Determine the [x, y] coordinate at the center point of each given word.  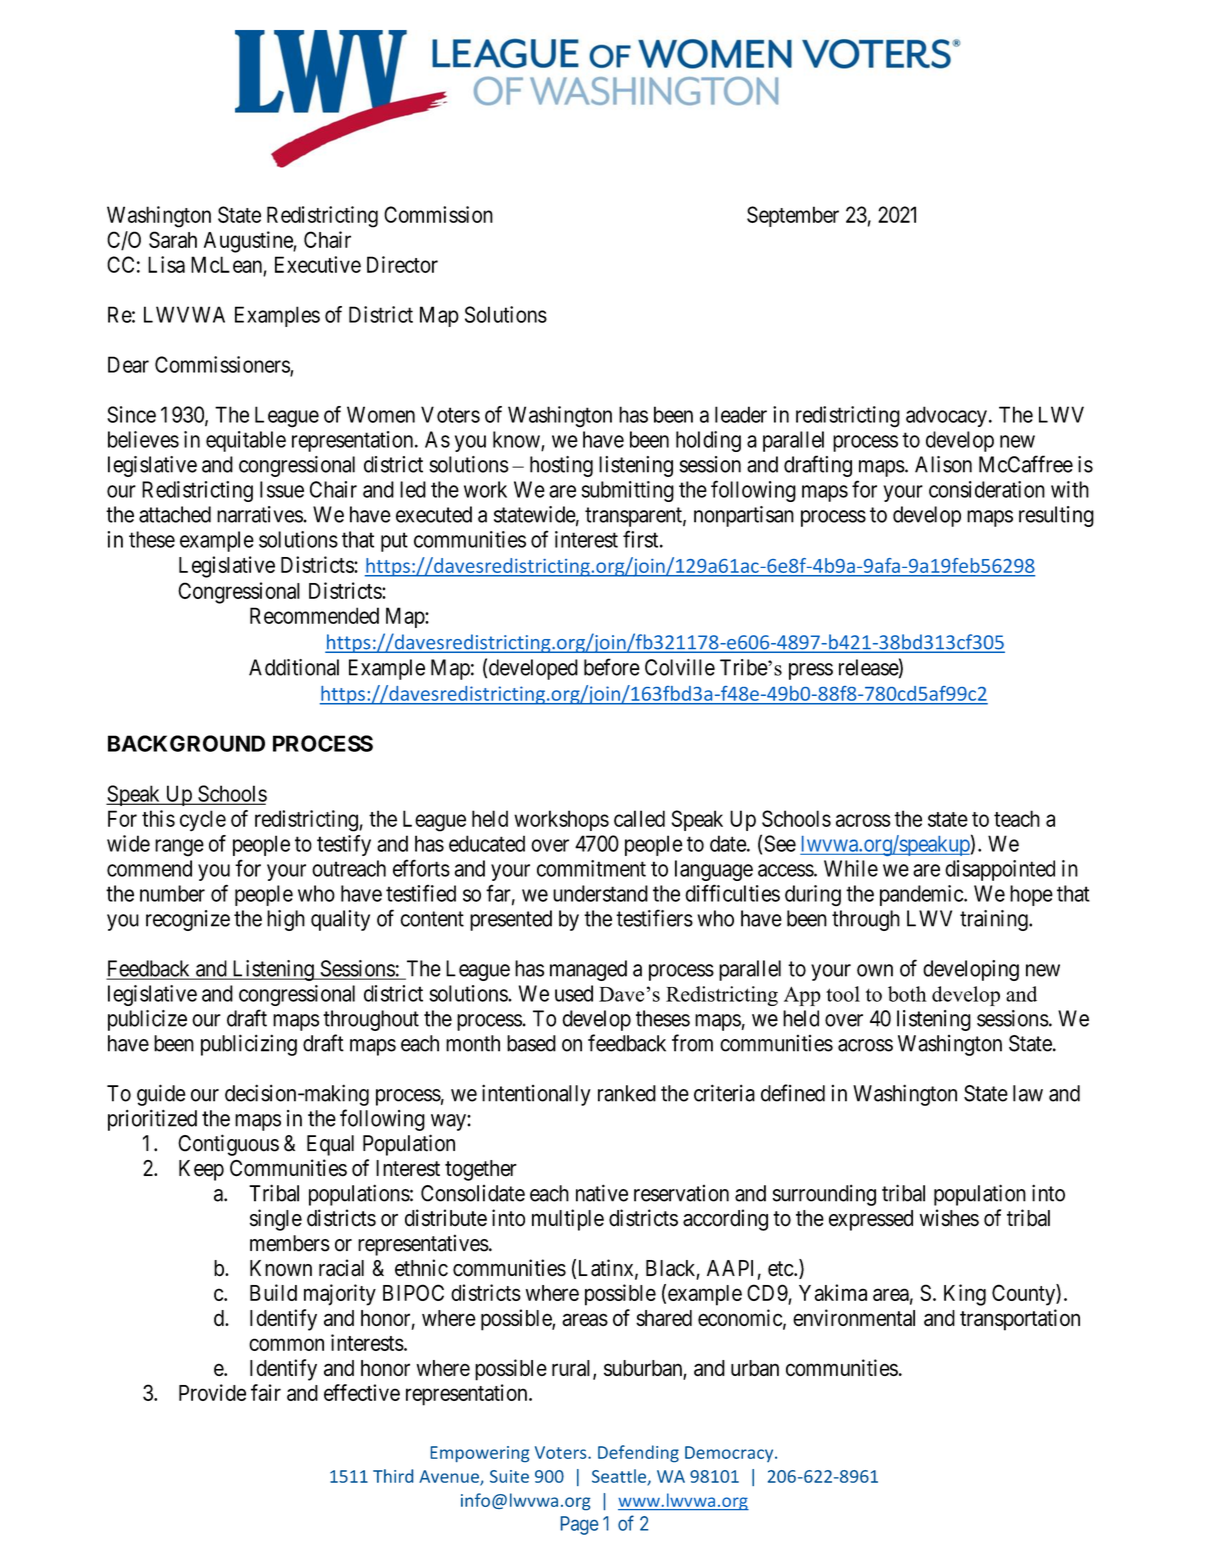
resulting [1056, 516]
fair [266, 1392]
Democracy [730, 1454]
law [1028, 1093]
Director [402, 264]
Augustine [249, 242]
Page [580, 1525]
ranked [627, 1093]
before [612, 667]
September [793, 216]
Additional [294, 667]
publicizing [249, 1045]
